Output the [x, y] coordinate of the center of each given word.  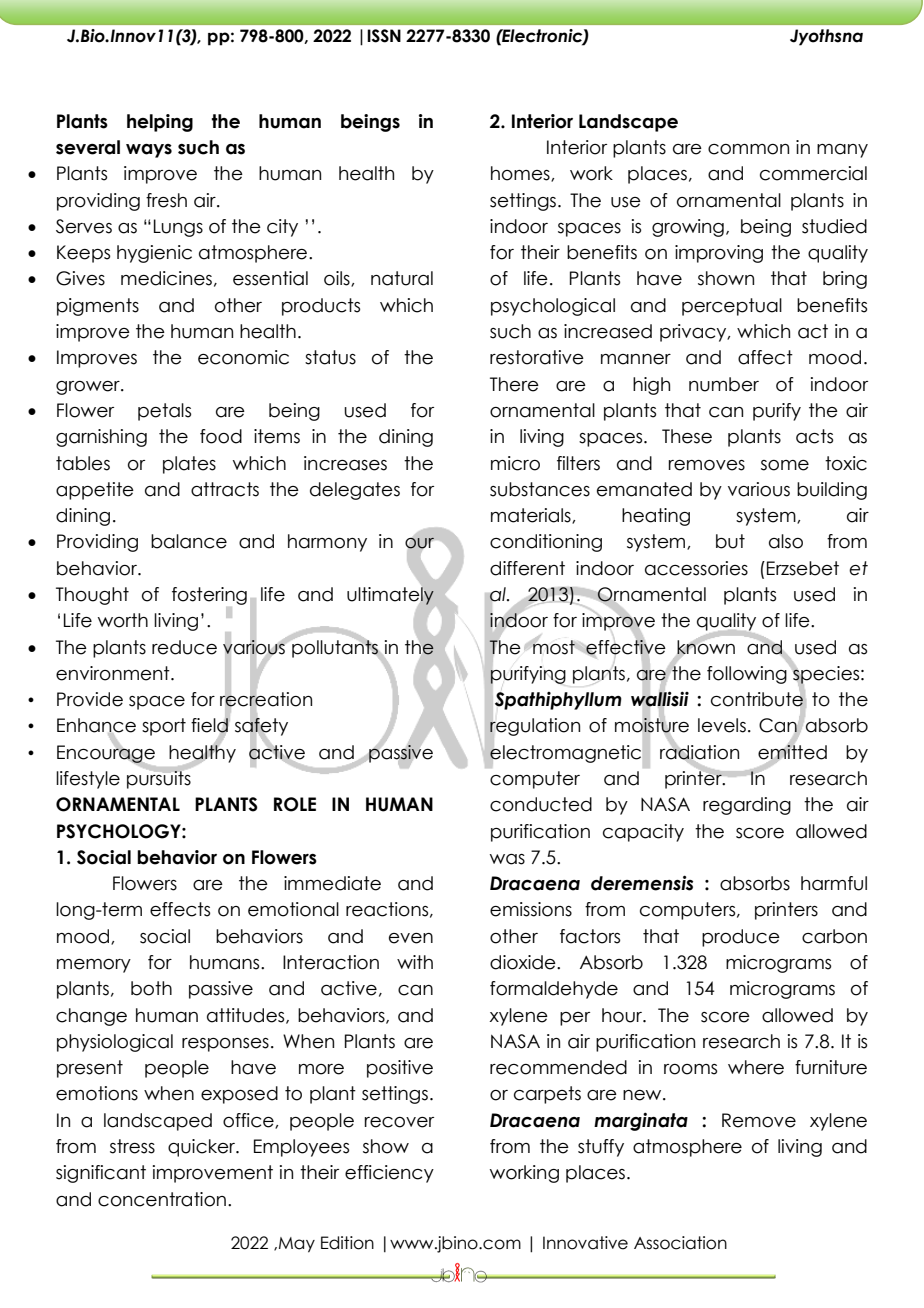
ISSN [384, 36]
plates [189, 465]
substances [540, 489]
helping [160, 123]
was [507, 859]
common [748, 149]
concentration [162, 1199]
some [785, 465]
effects [180, 909]
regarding [747, 806]
